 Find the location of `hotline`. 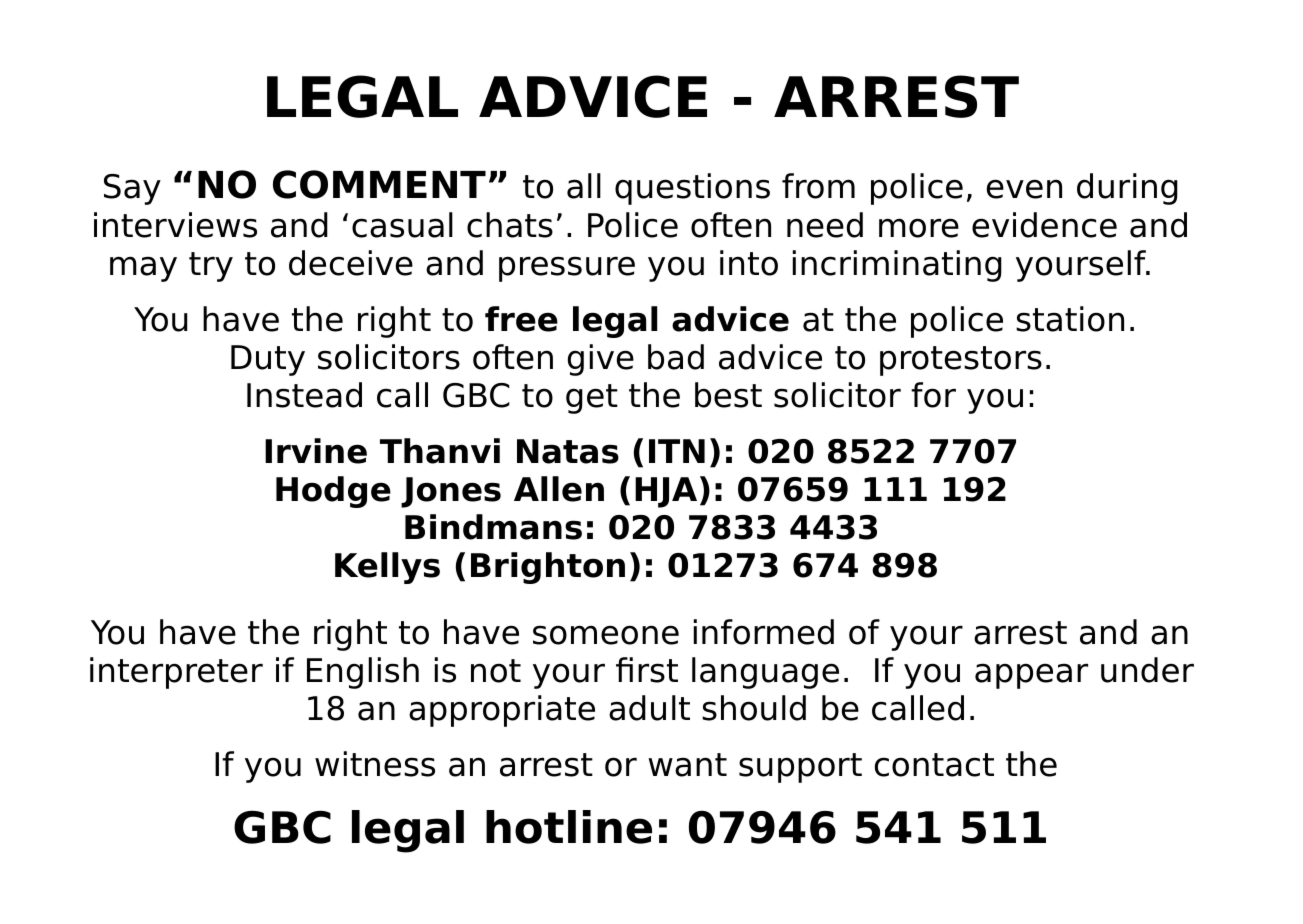

hotline is located at coordinates (569, 827).
